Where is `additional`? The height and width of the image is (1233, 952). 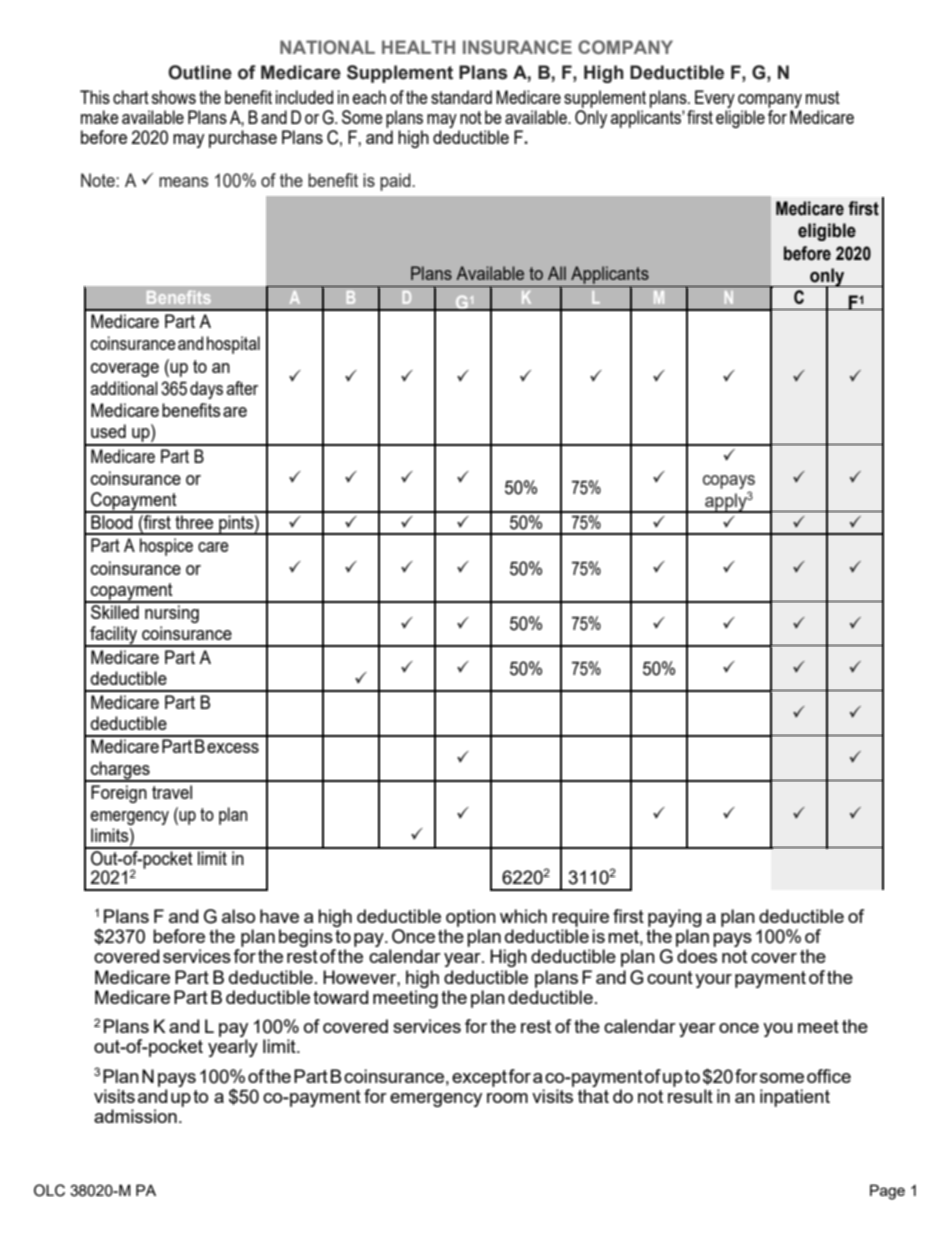 additional is located at coordinates (124, 388).
